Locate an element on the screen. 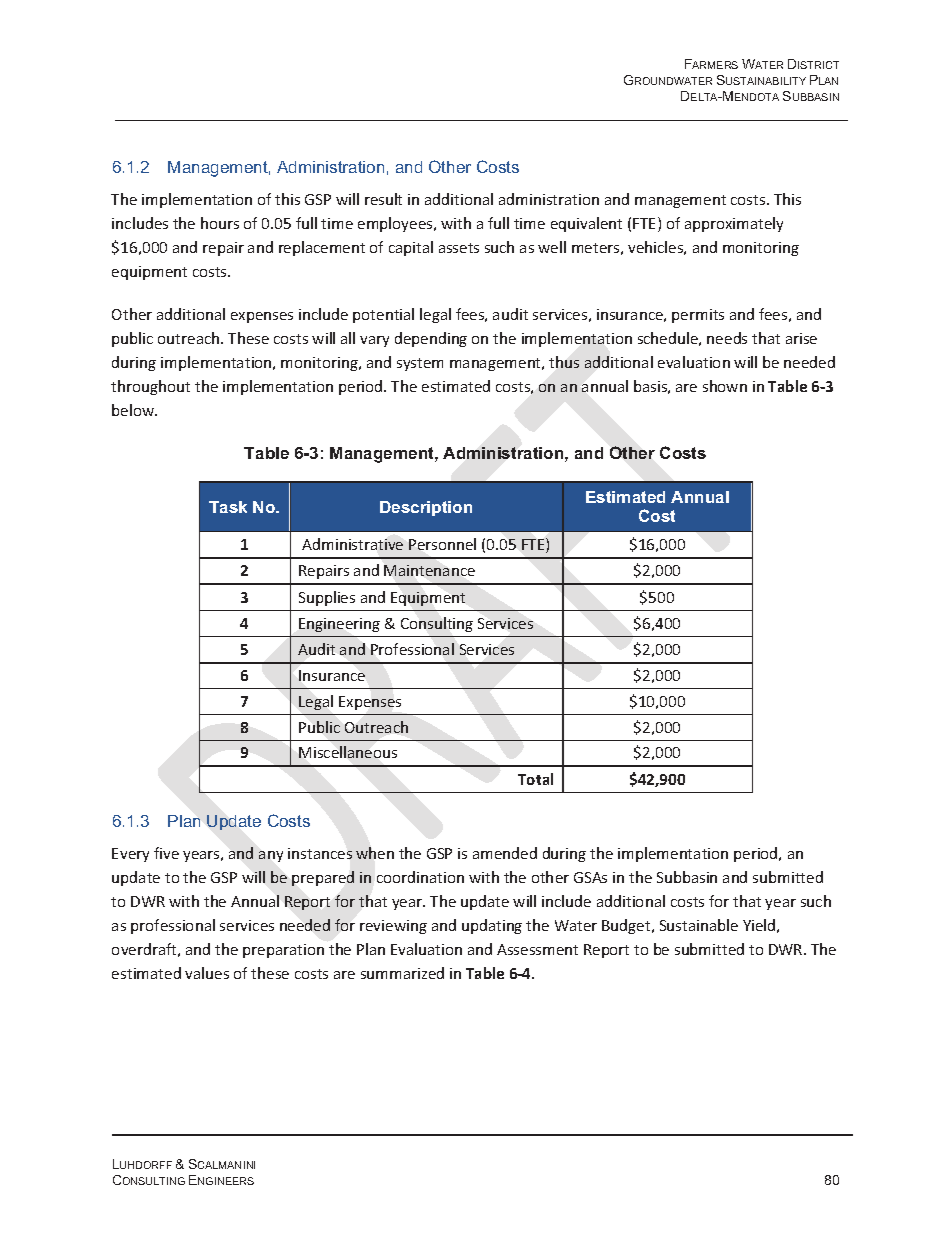 This screenshot has width=952, height=1233. Miscellaneous is located at coordinates (348, 752).
